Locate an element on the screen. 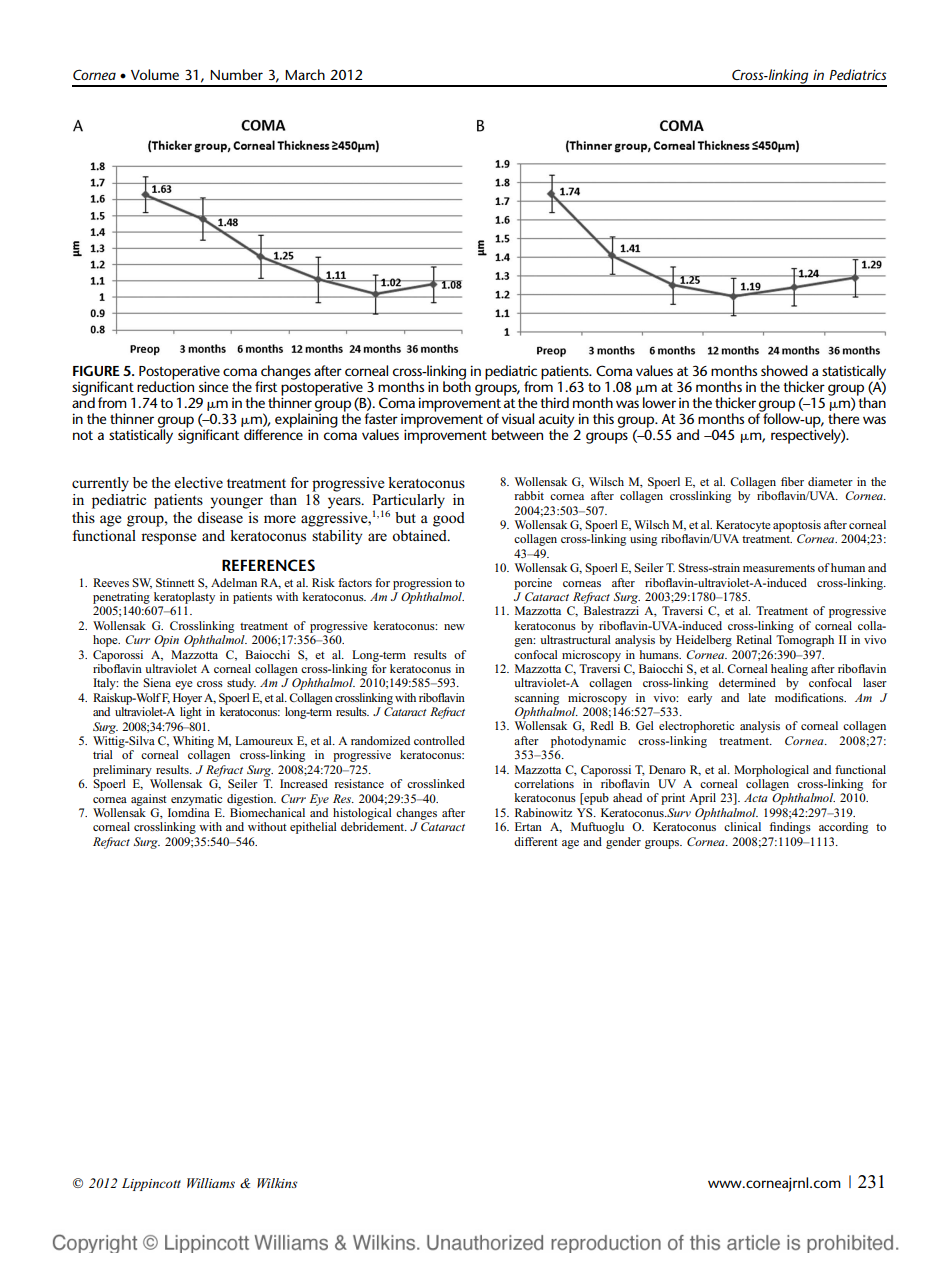 The image size is (952, 1271). Wilkins is located at coordinates (277, 1183).
